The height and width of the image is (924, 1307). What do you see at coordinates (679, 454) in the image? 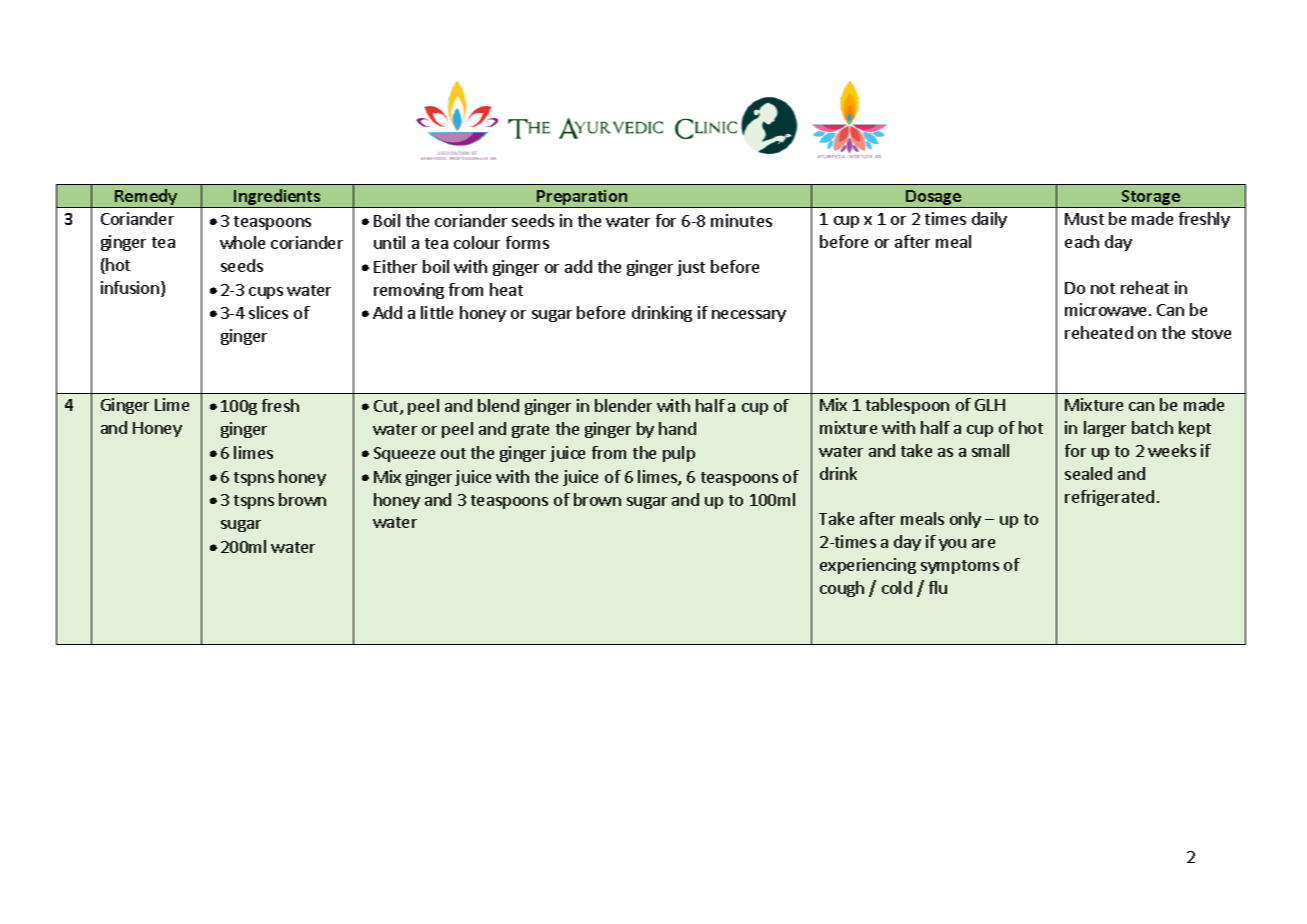
I see `pulp` at bounding box center [679, 454].
